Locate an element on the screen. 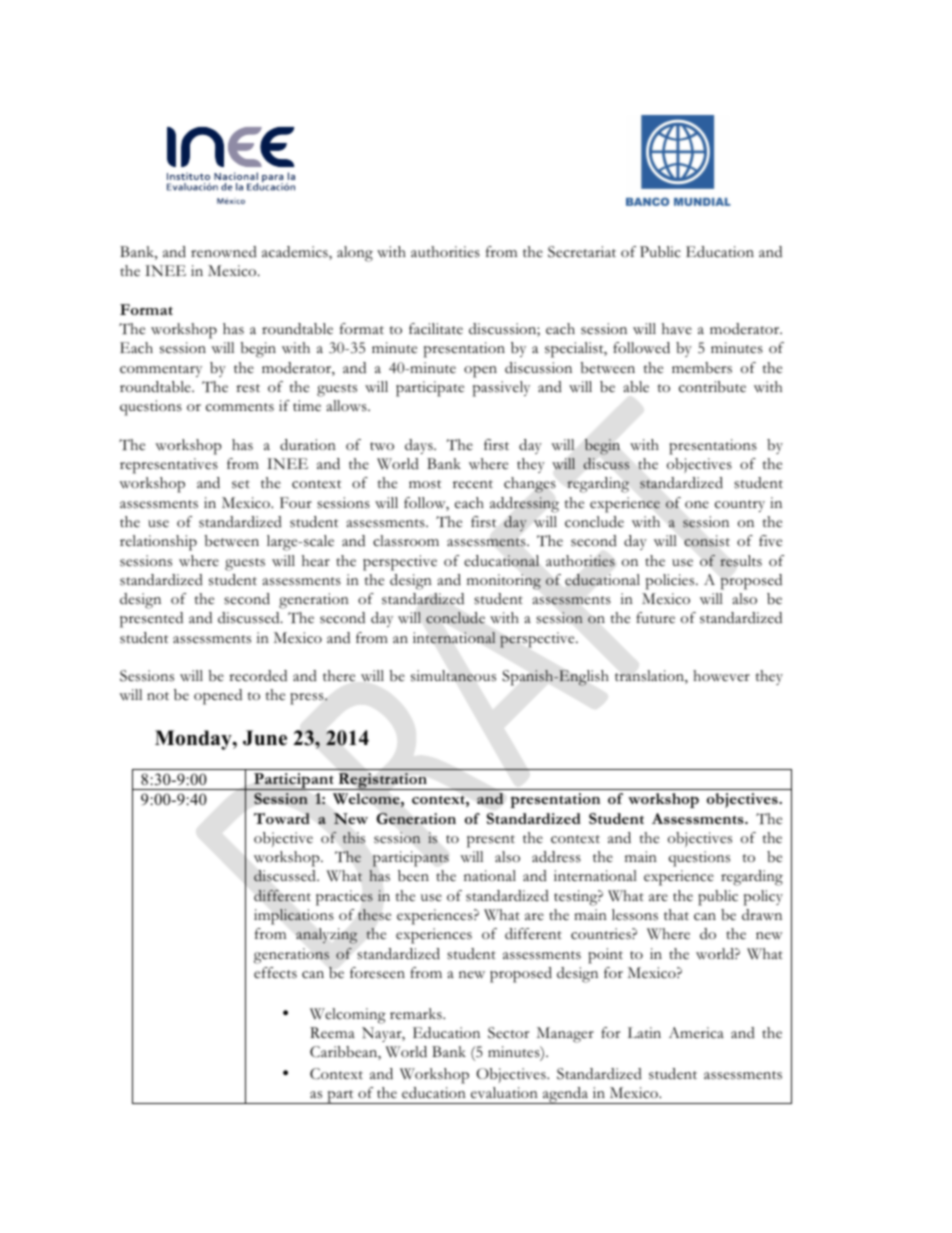  relationship is located at coordinates (158, 543).
